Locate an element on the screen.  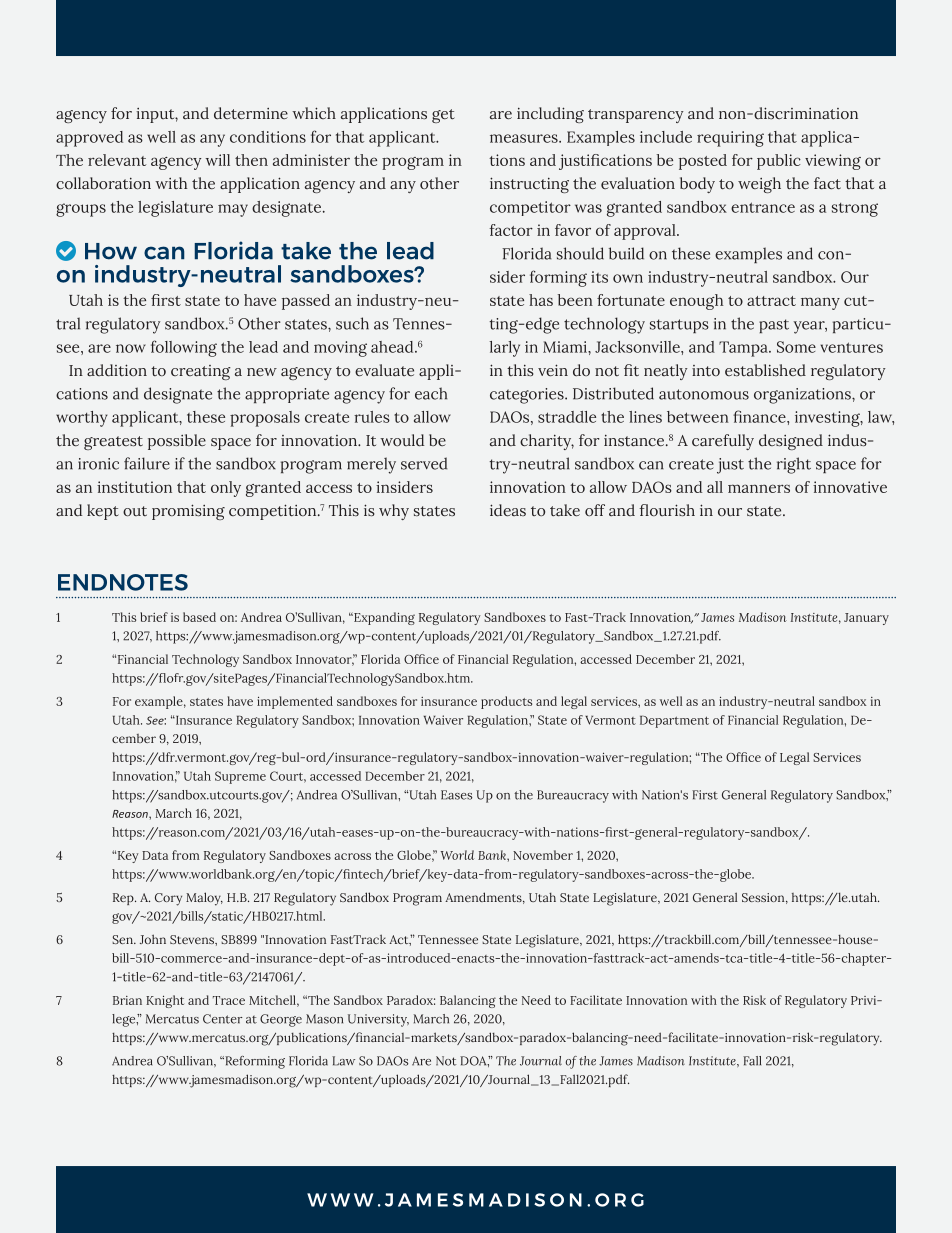
finance is located at coordinates (760, 416).
